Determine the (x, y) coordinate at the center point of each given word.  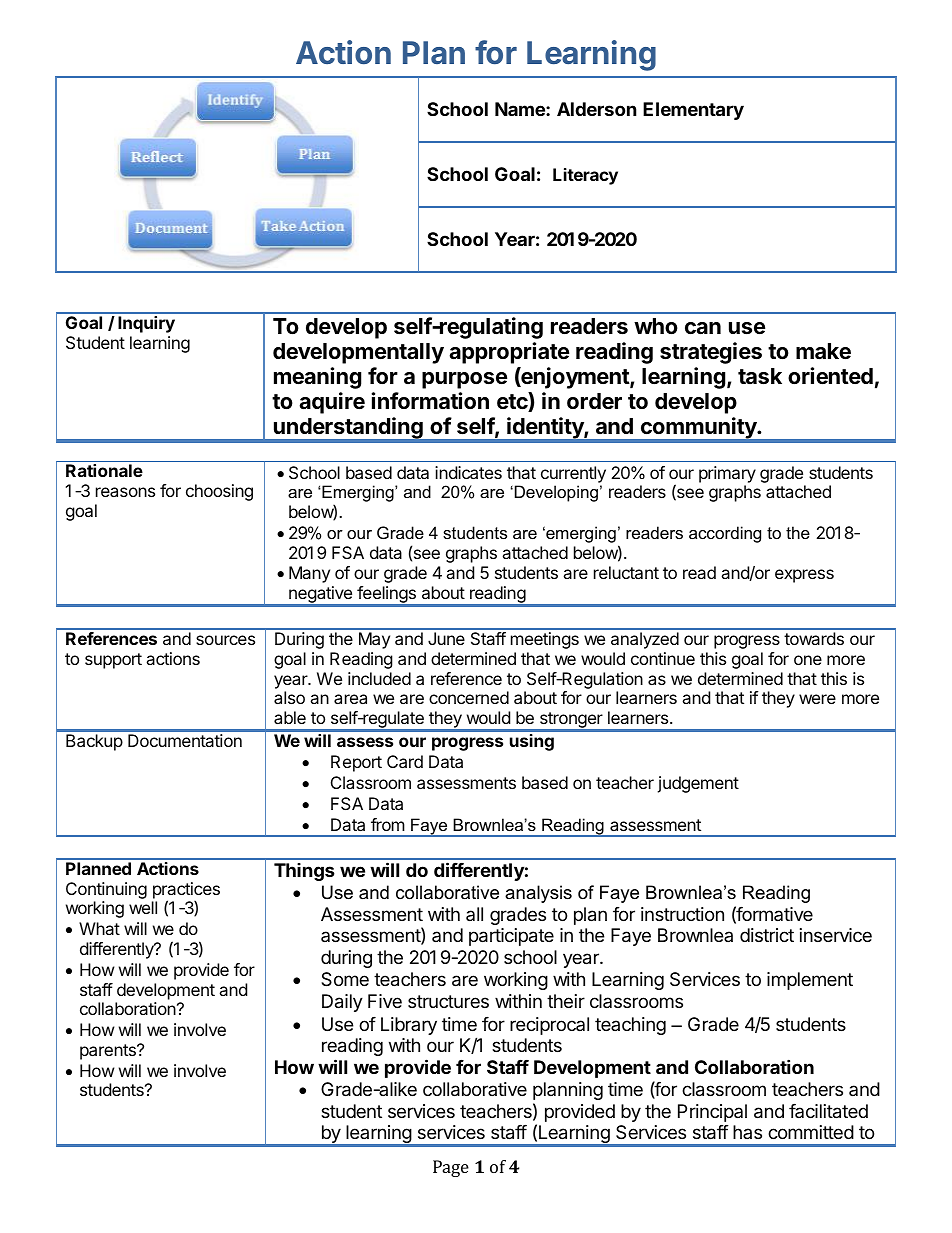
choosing (219, 492)
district (767, 935)
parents (109, 1052)
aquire (332, 403)
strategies (711, 353)
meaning (317, 378)
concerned (469, 697)
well (143, 907)
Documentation (185, 740)
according (725, 534)
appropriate (509, 353)
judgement (698, 784)
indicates (468, 472)
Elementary (693, 111)
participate (511, 937)
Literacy (585, 176)
